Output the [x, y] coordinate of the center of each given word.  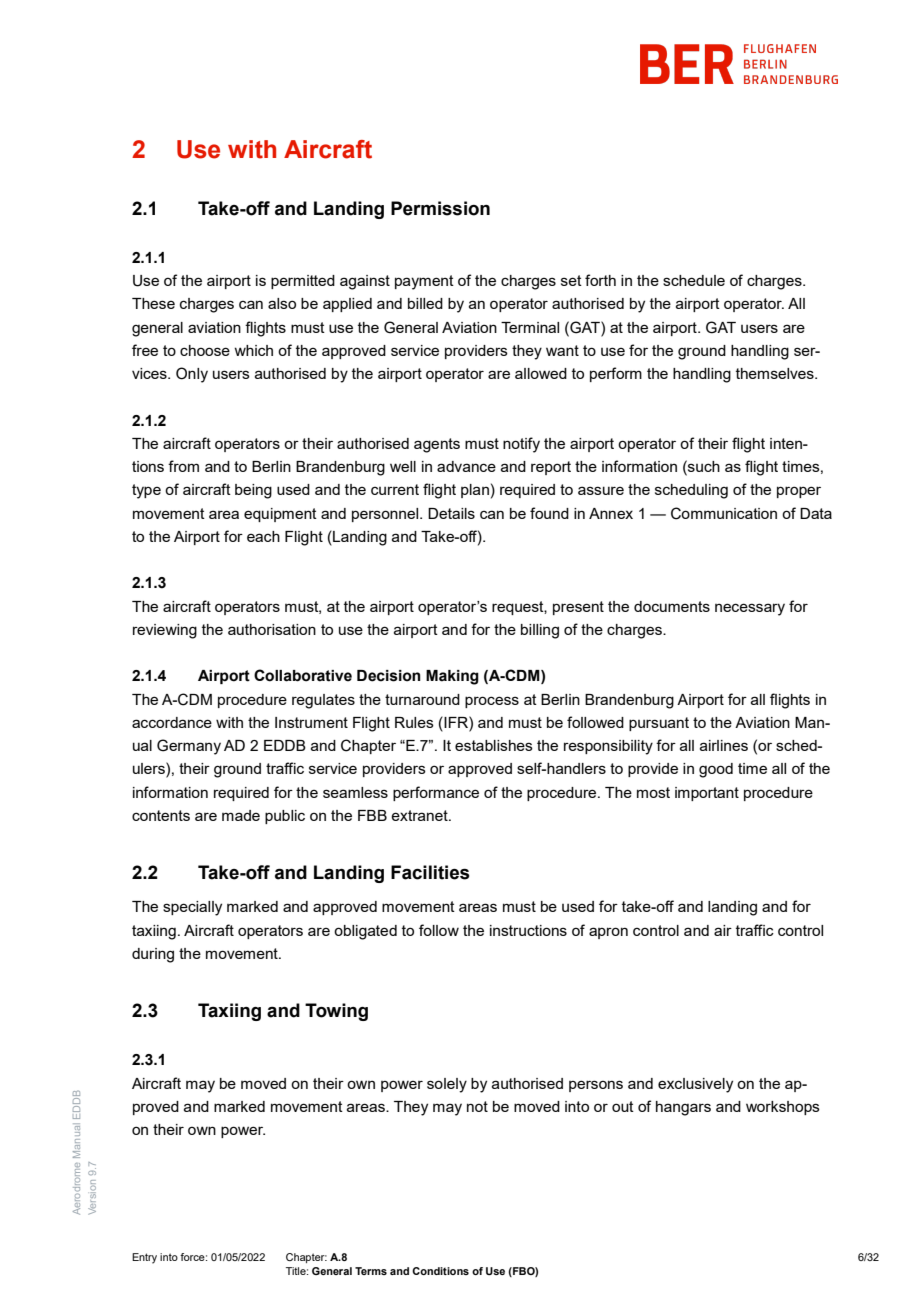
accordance [172, 722]
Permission [440, 208]
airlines [724, 745]
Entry [144, 1258]
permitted [303, 282]
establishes [494, 745]
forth [600, 280]
